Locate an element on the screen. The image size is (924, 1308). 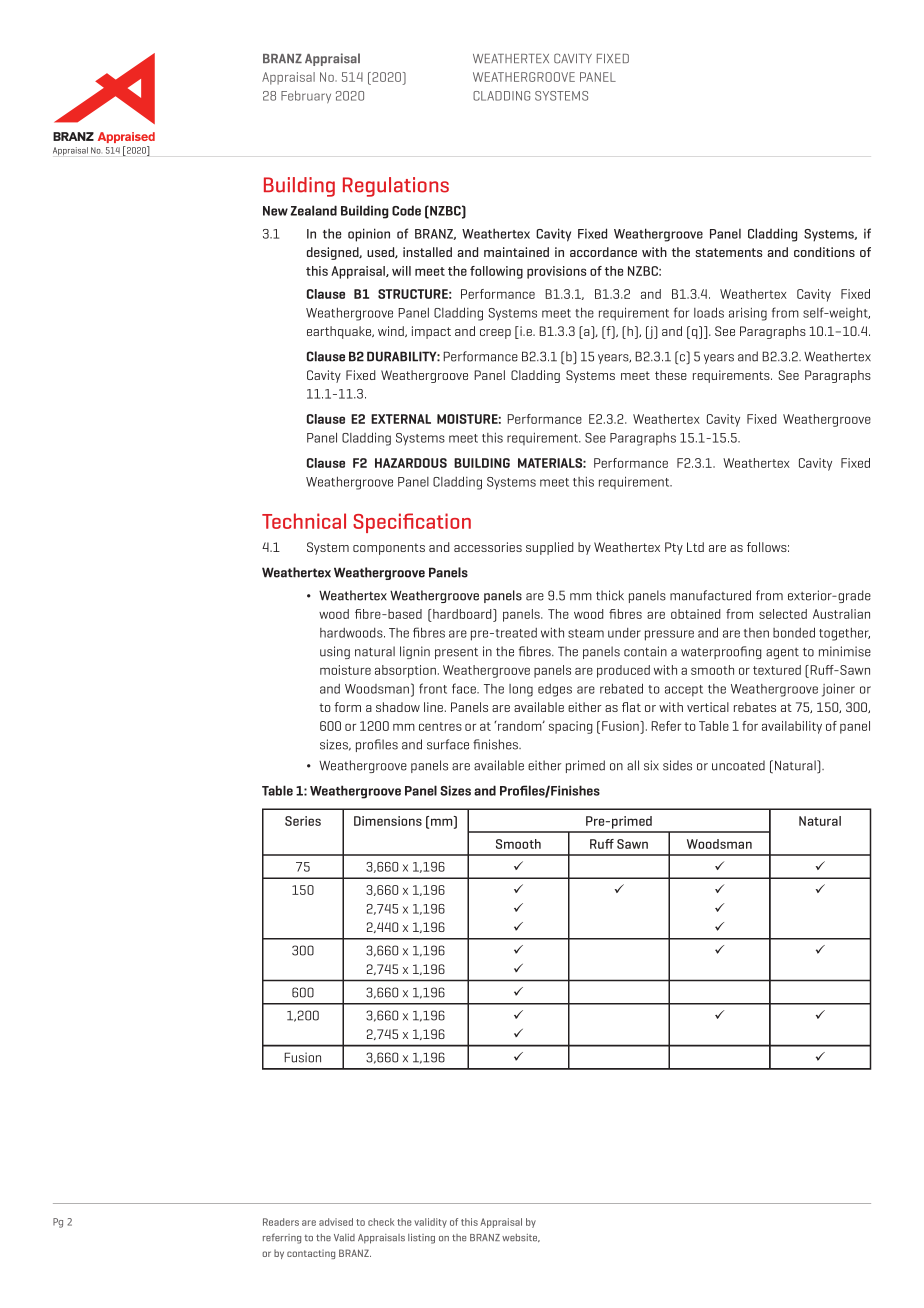
check is located at coordinates (381, 1222).
